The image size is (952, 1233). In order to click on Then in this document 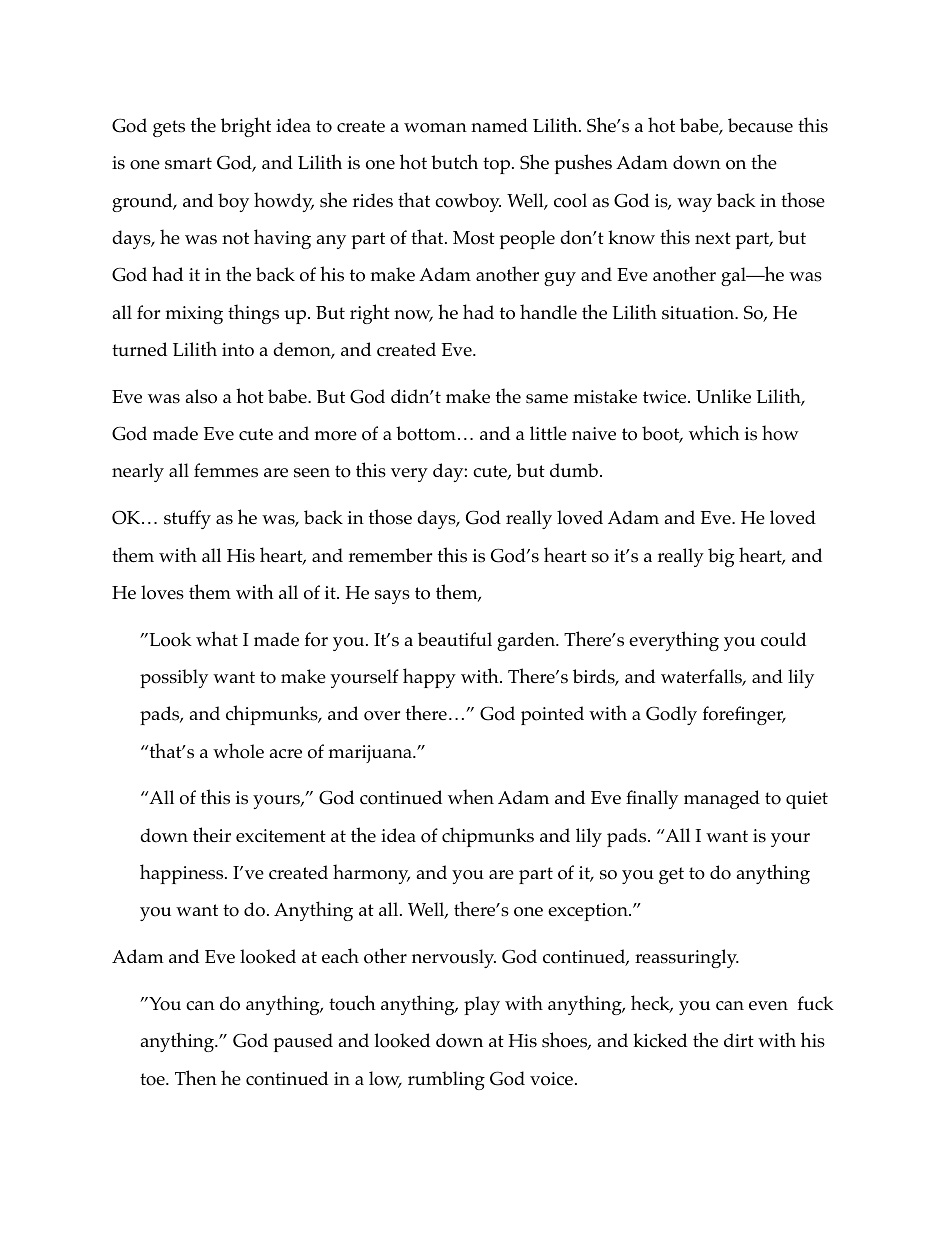, I will do `click(196, 1078)`.
